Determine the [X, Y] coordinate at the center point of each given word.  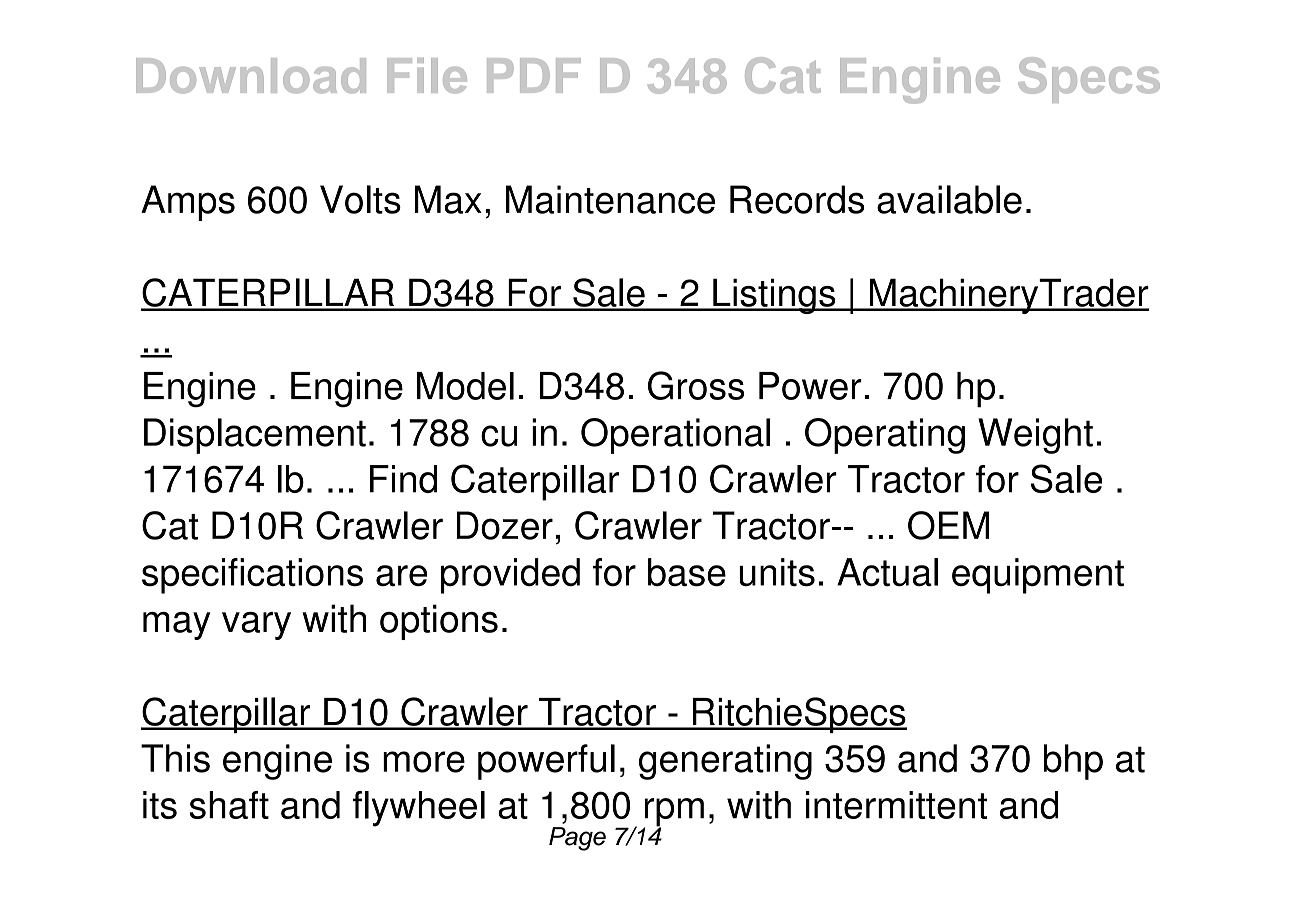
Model [465, 386]
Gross [696, 385]
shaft [229, 805]
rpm [673, 813]
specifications [252, 576]
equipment [1038, 576]
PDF [534, 75]
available [949, 199]
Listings [774, 296]
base [687, 572]
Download [251, 76]
